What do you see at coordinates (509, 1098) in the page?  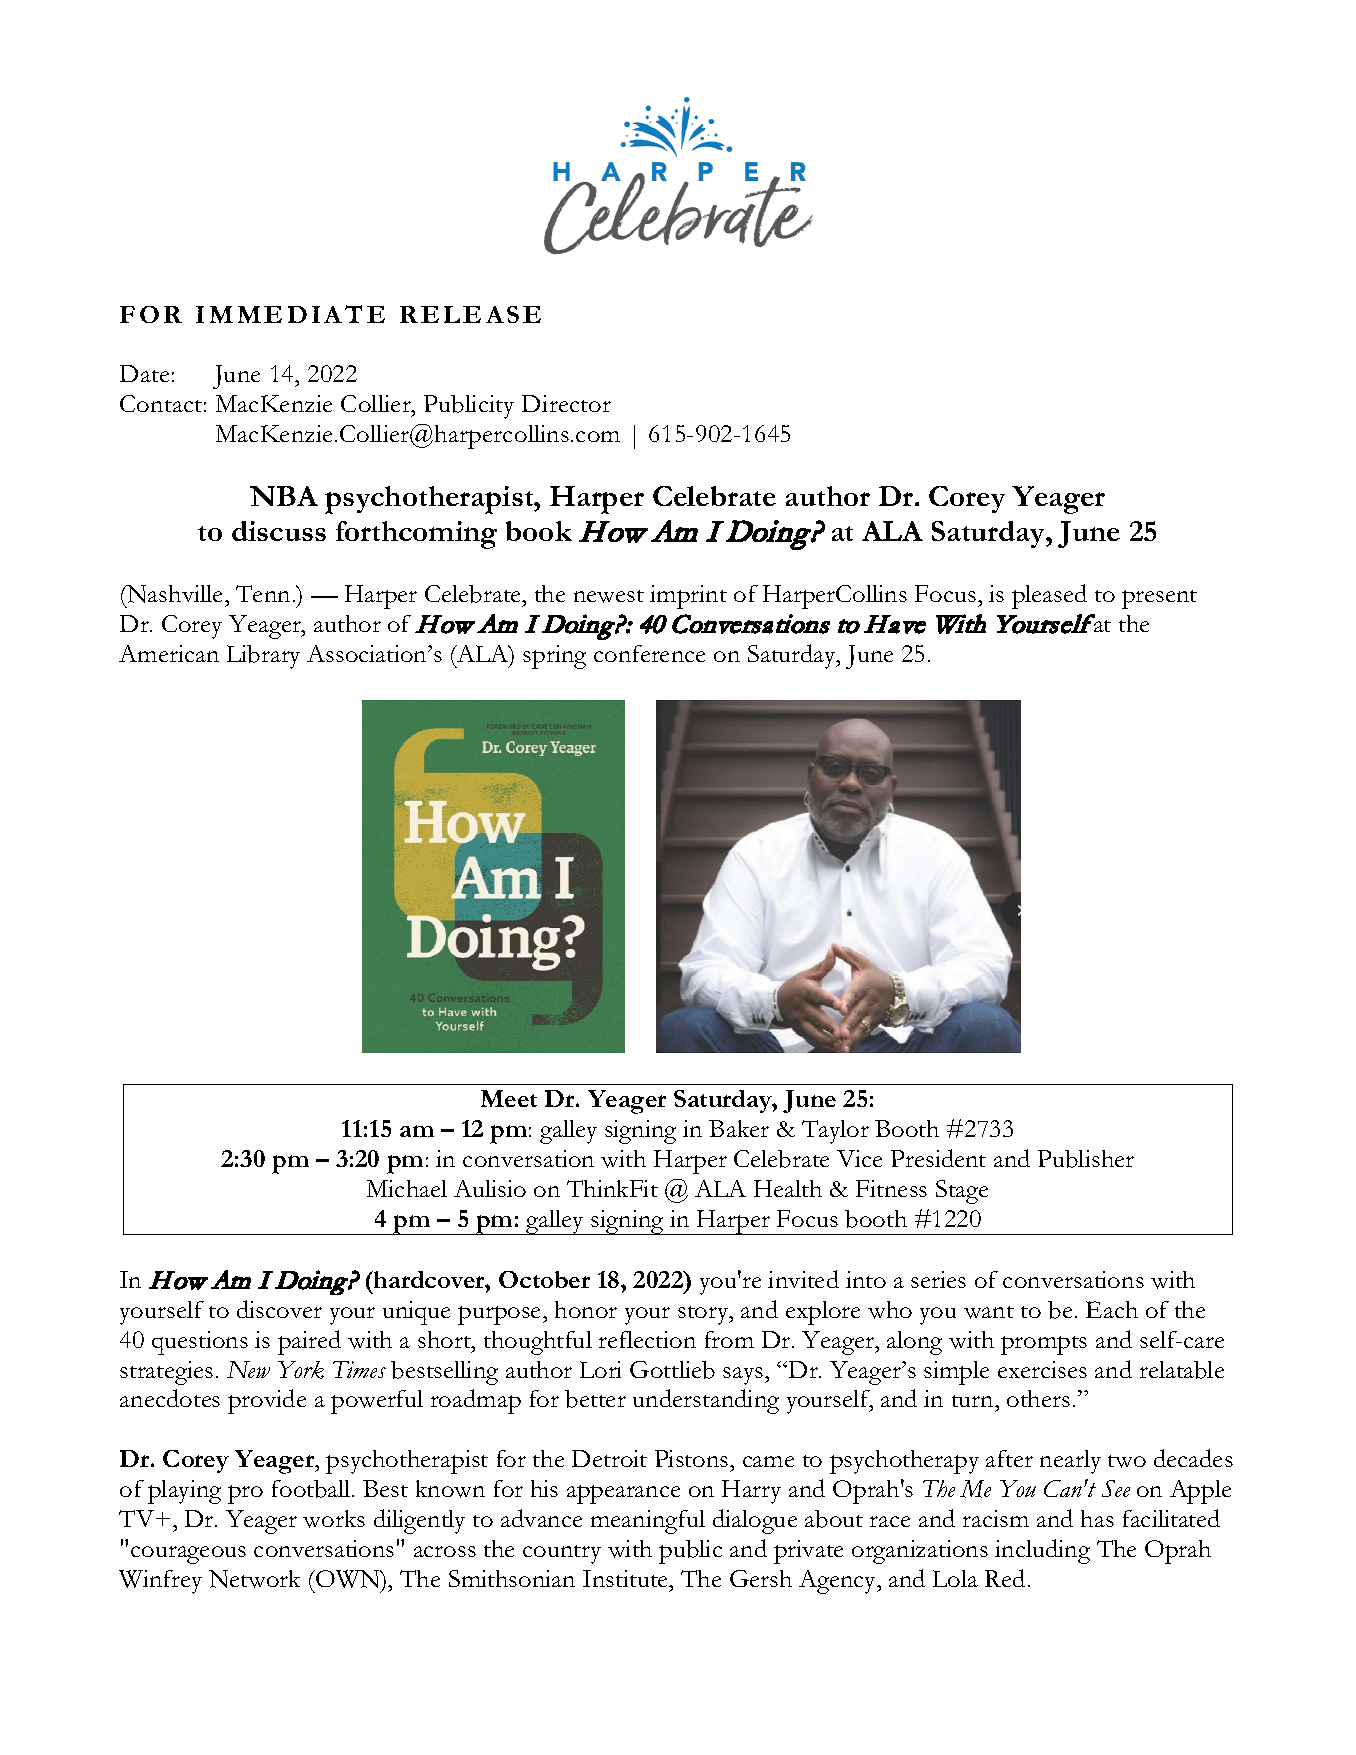 I see `Meet` at bounding box center [509, 1098].
